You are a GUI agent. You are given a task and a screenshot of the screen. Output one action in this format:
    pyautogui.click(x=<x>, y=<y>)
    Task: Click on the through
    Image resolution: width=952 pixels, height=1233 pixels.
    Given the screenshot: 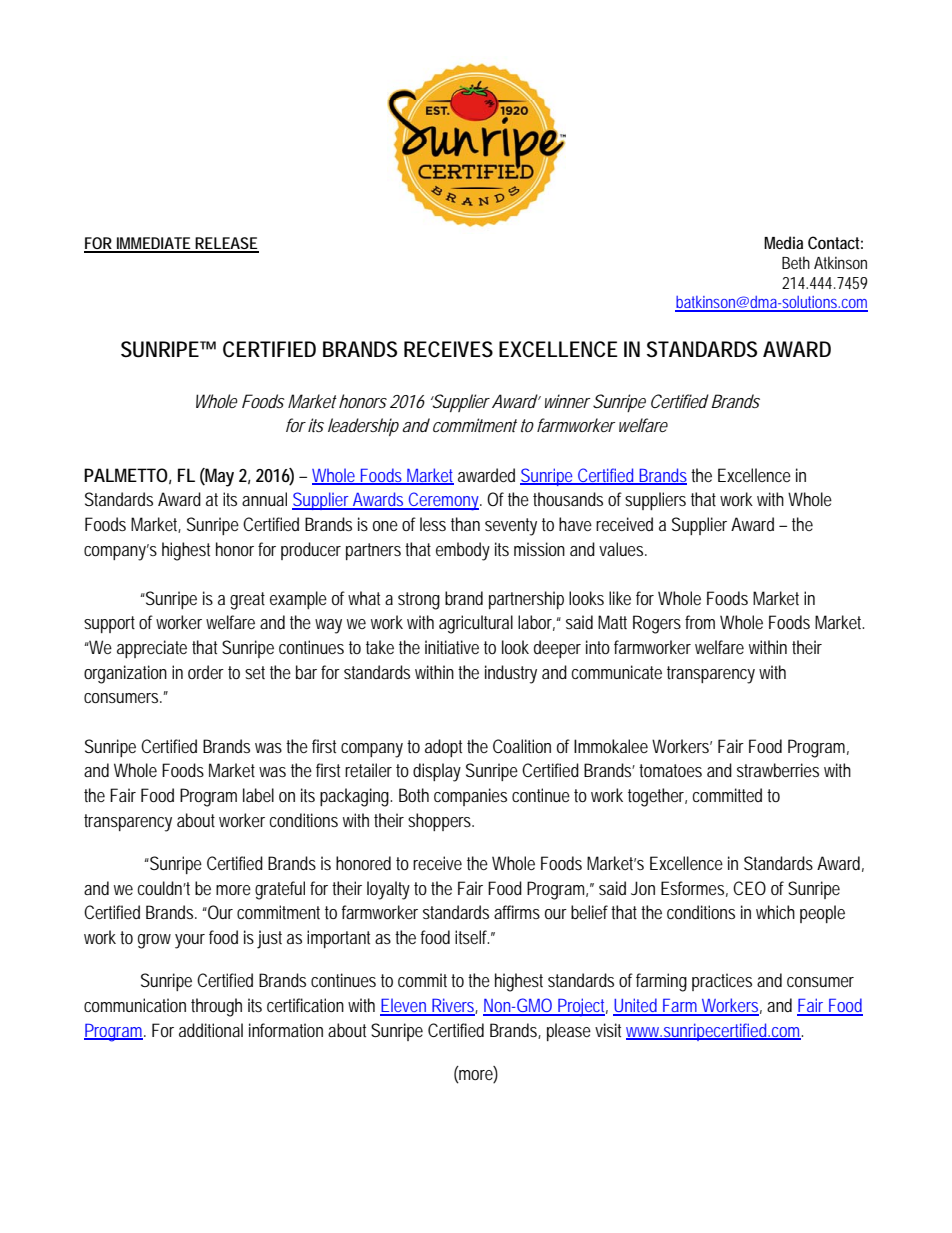 What is the action you would take?
    pyautogui.click(x=216, y=1007)
